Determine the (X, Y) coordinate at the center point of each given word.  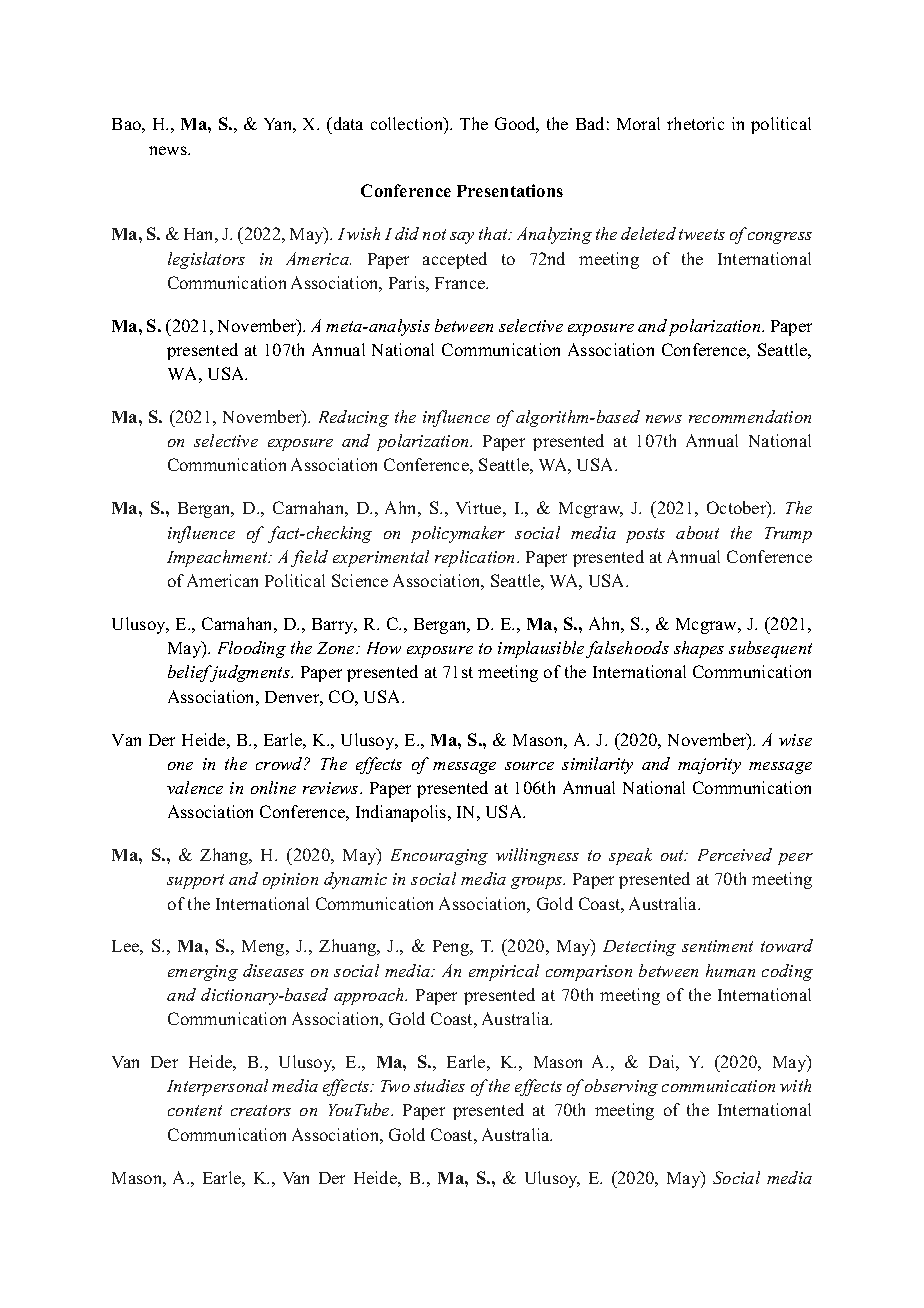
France (461, 283)
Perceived (735, 854)
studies (439, 1085)
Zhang (225, 856)
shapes (699, 649)
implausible (541, 649)
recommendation (750, 416)
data (347, 125)
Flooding (252, 649)
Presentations (510, 190)
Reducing (354, 418)
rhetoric (695, 123)
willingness (537, 856)
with (795, 1085)
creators (261, 1110)
